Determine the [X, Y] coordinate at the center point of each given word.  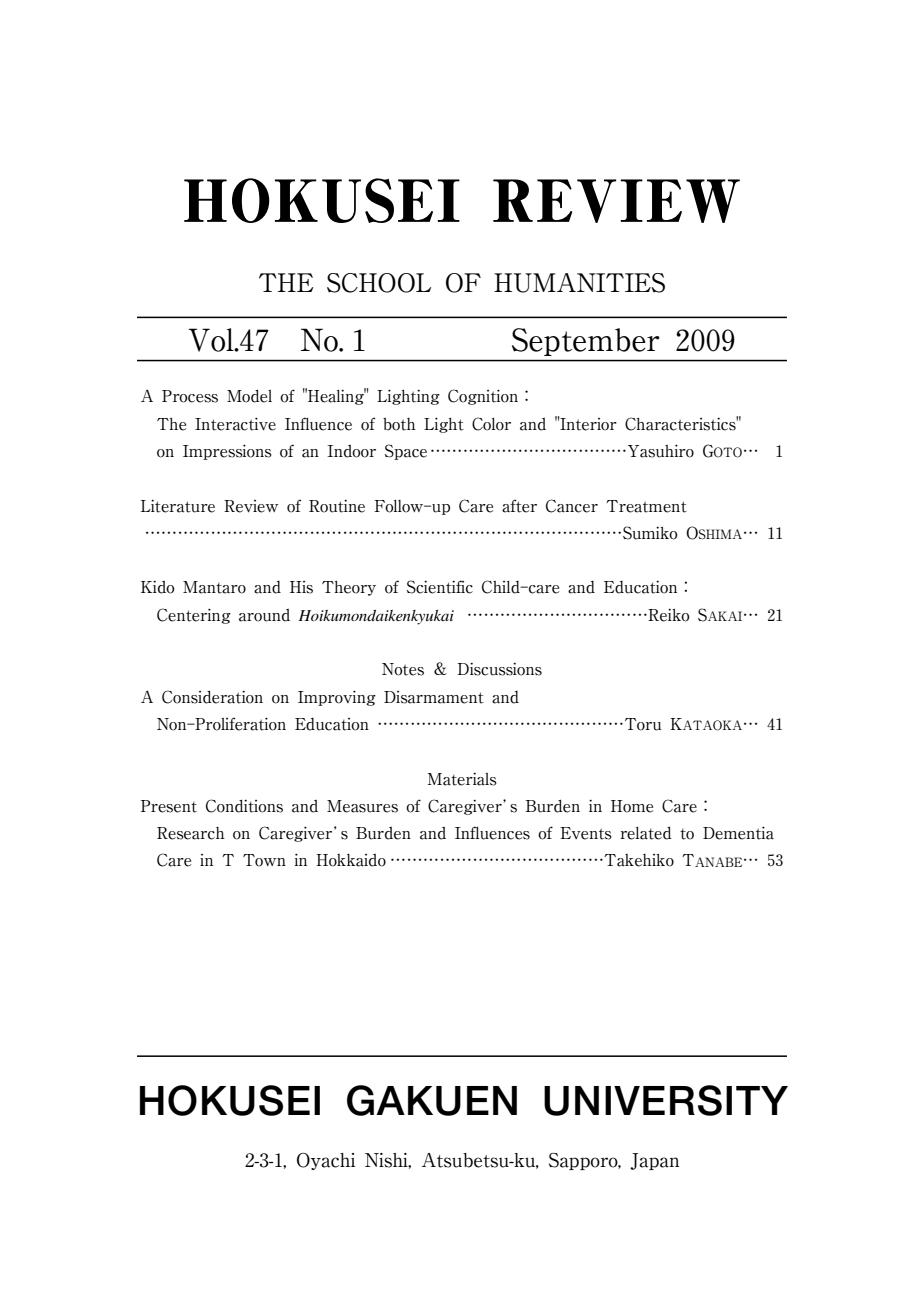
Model [249, 396]
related [646, 833]
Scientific [440, 587]
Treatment [646, 506]
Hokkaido [351, 860]
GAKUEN [432, 1100]
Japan [654, 1161]
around [264, 615]
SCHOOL [379, 283]
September [586, 342]
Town [264, 860]
